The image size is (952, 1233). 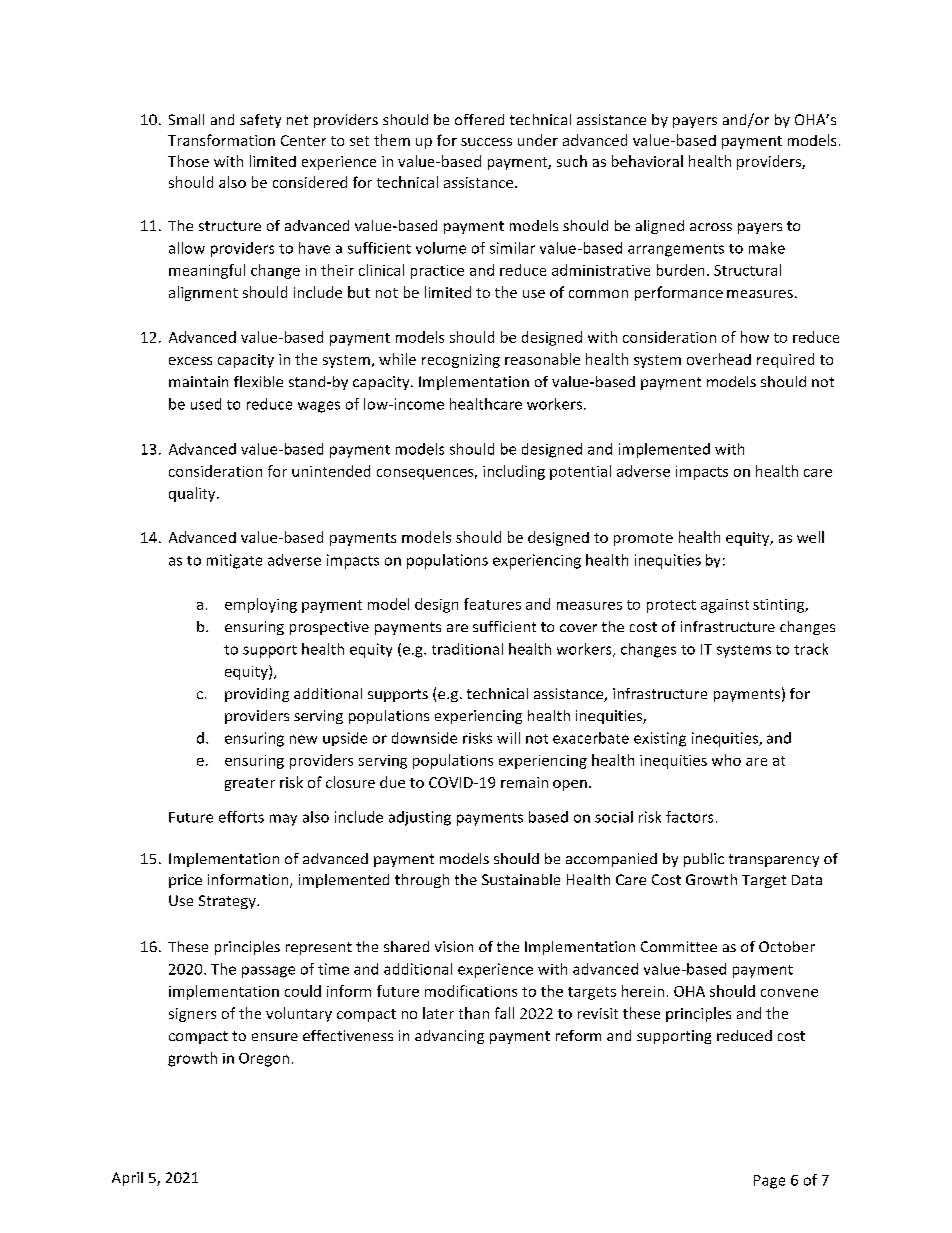 What do you see at coordinates (647, 161) in the page?
I see `behavioral` at bounding box center [647, 161].
